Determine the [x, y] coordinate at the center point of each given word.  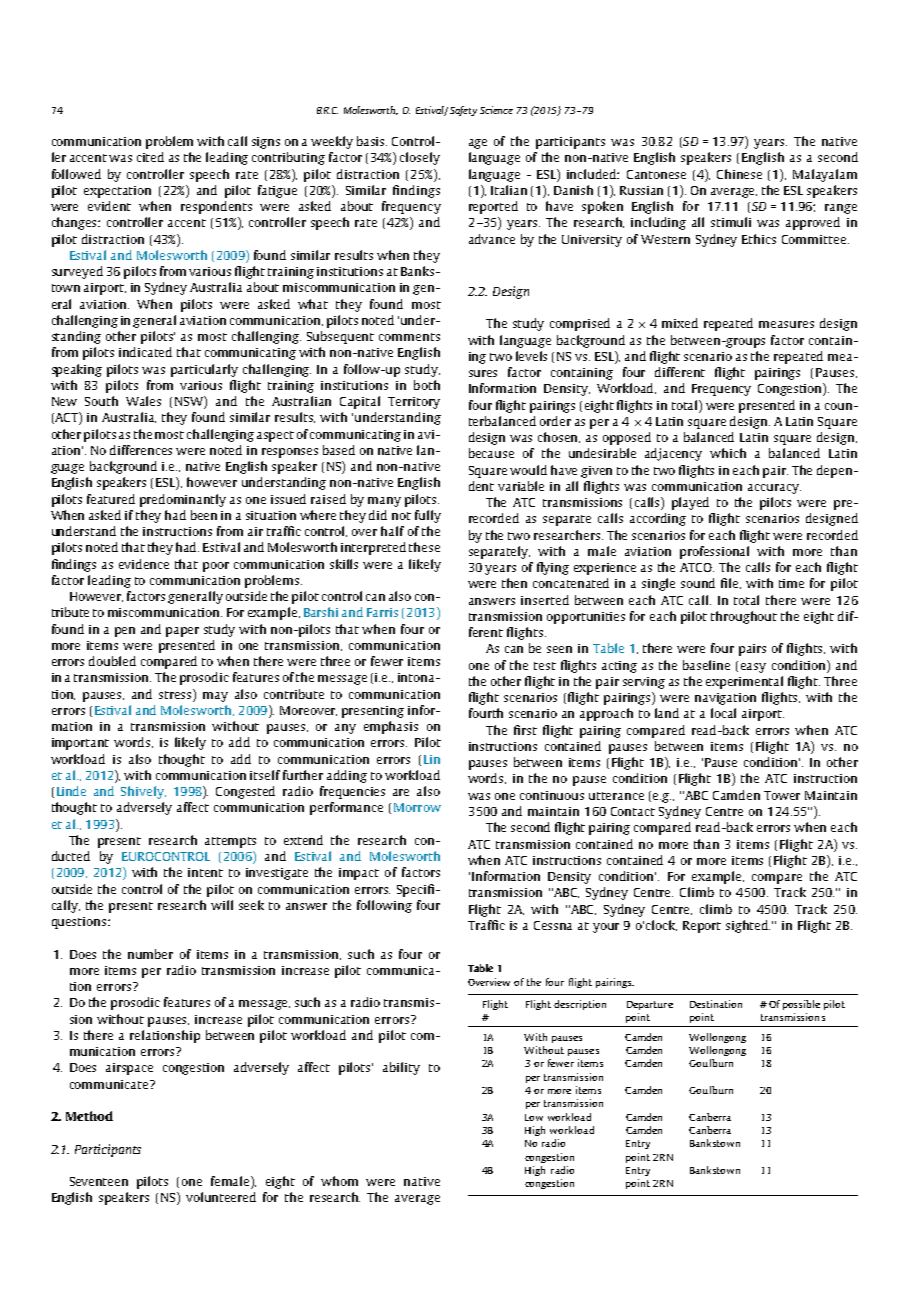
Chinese [739, 174]
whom [339, 1181]
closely [420, 158]
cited [150, 157]
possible [801, 1005]
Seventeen [99, 1181]
